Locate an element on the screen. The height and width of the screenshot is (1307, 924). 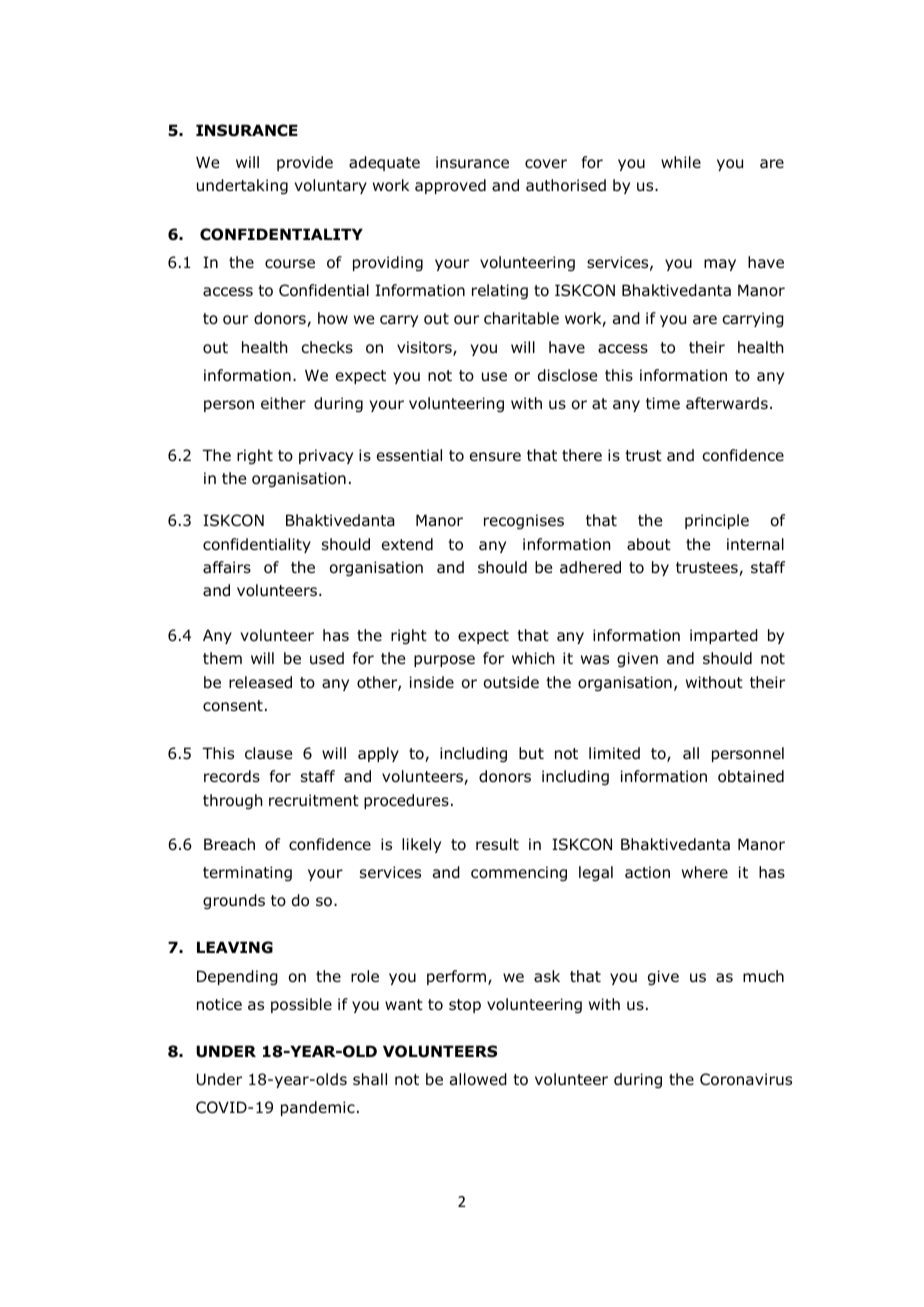
provide is located at coordinates (305, 163).
